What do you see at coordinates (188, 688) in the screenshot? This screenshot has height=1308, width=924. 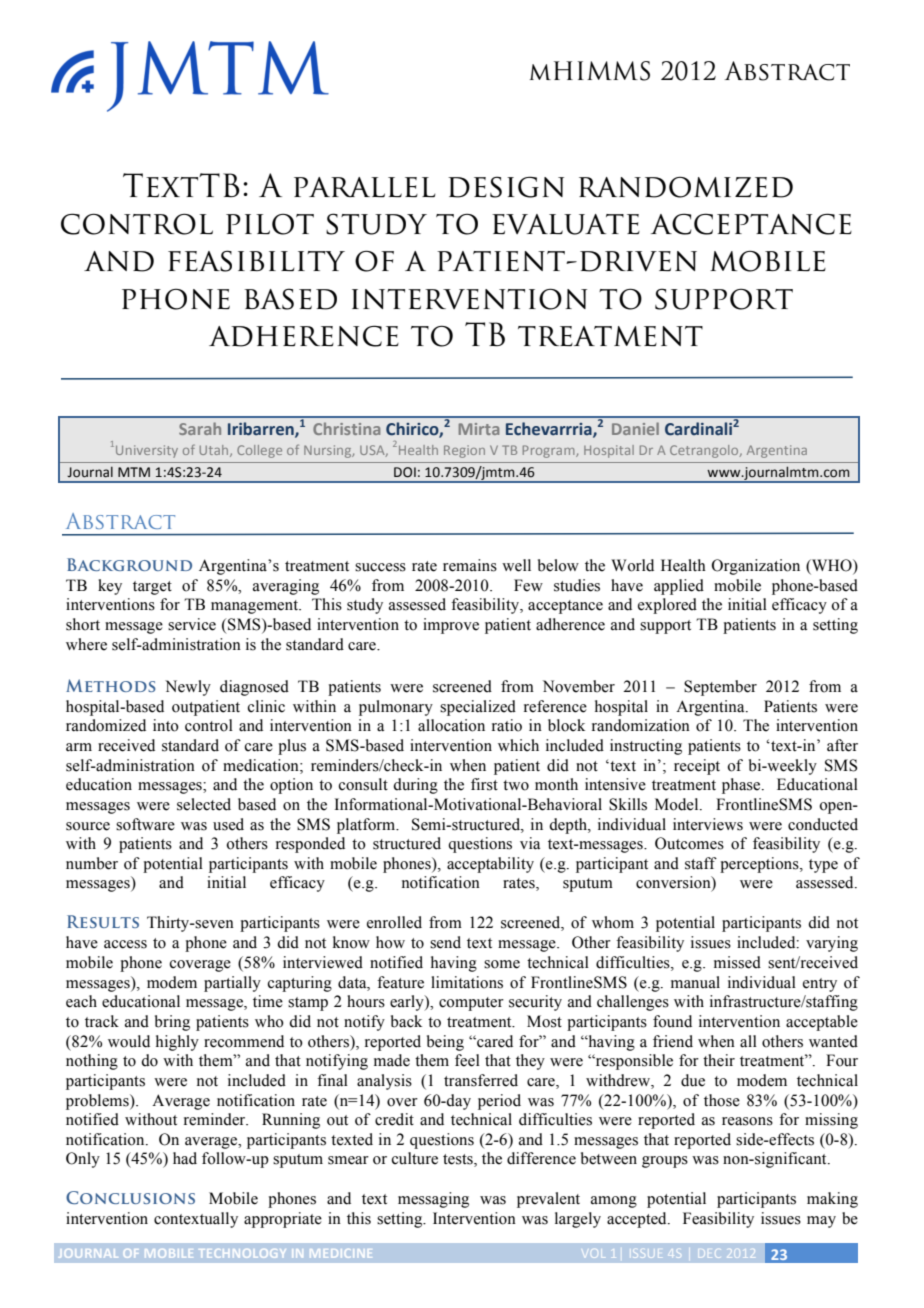 I see `Newly` at bounding box center [188, 688].
